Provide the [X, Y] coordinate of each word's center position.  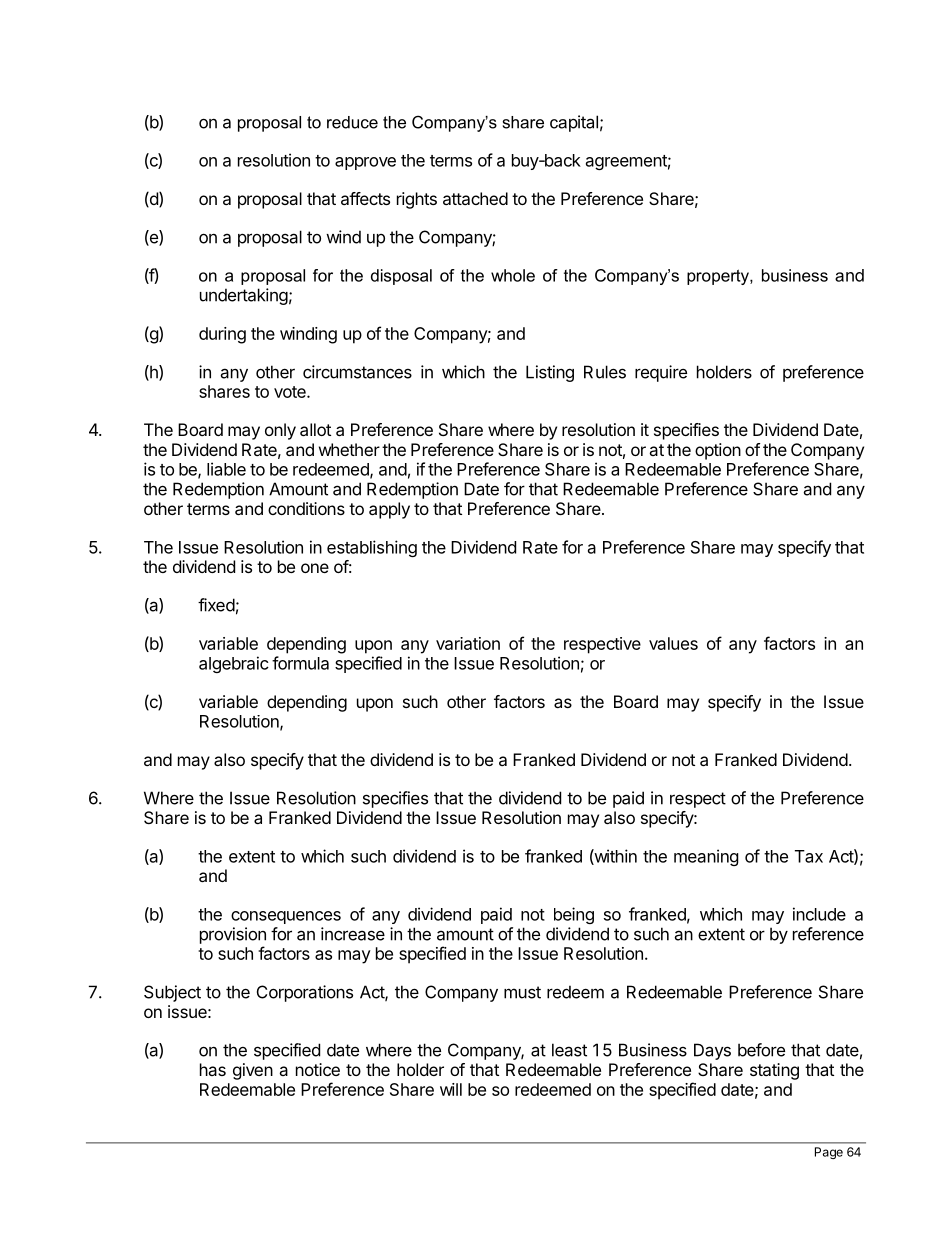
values [673, 643]
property [719, 277]
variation [468, 643]
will [451, 1089]
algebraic [234, 664]
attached [475, 198]
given [253, 1071]
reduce [352, 122]
